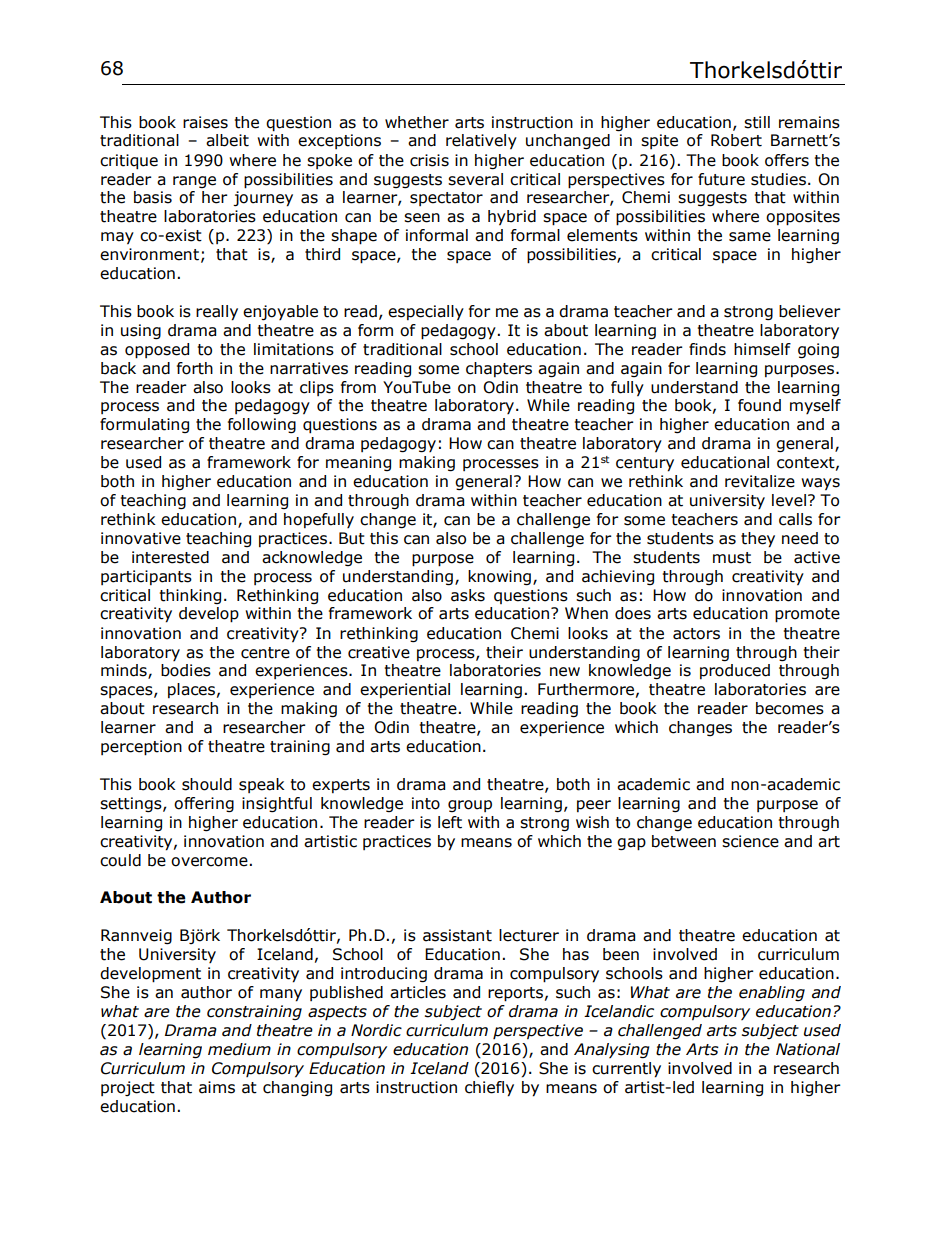 This screenshot has width=952, height=1233. Describe the element at coordinates (481, 142) in the screenshot. I see `relatively` at that location.
